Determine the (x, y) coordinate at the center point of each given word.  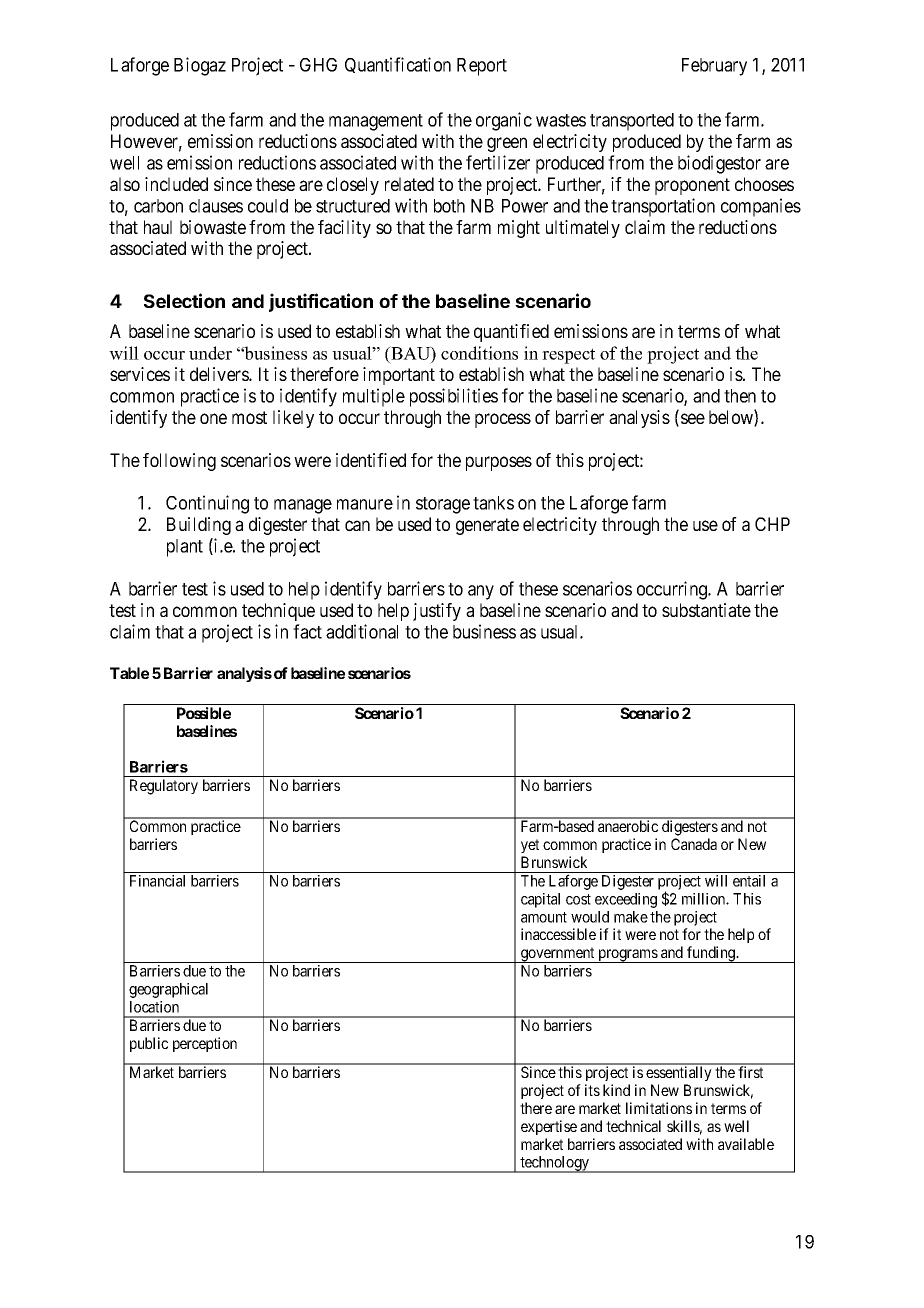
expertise (549, 1127)
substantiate (706, 610)
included (176, 184)
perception (205, 1044)
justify (437, 612)
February (714, 67)
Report (482, 67)
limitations (659, 1108)
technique (278, 612)
